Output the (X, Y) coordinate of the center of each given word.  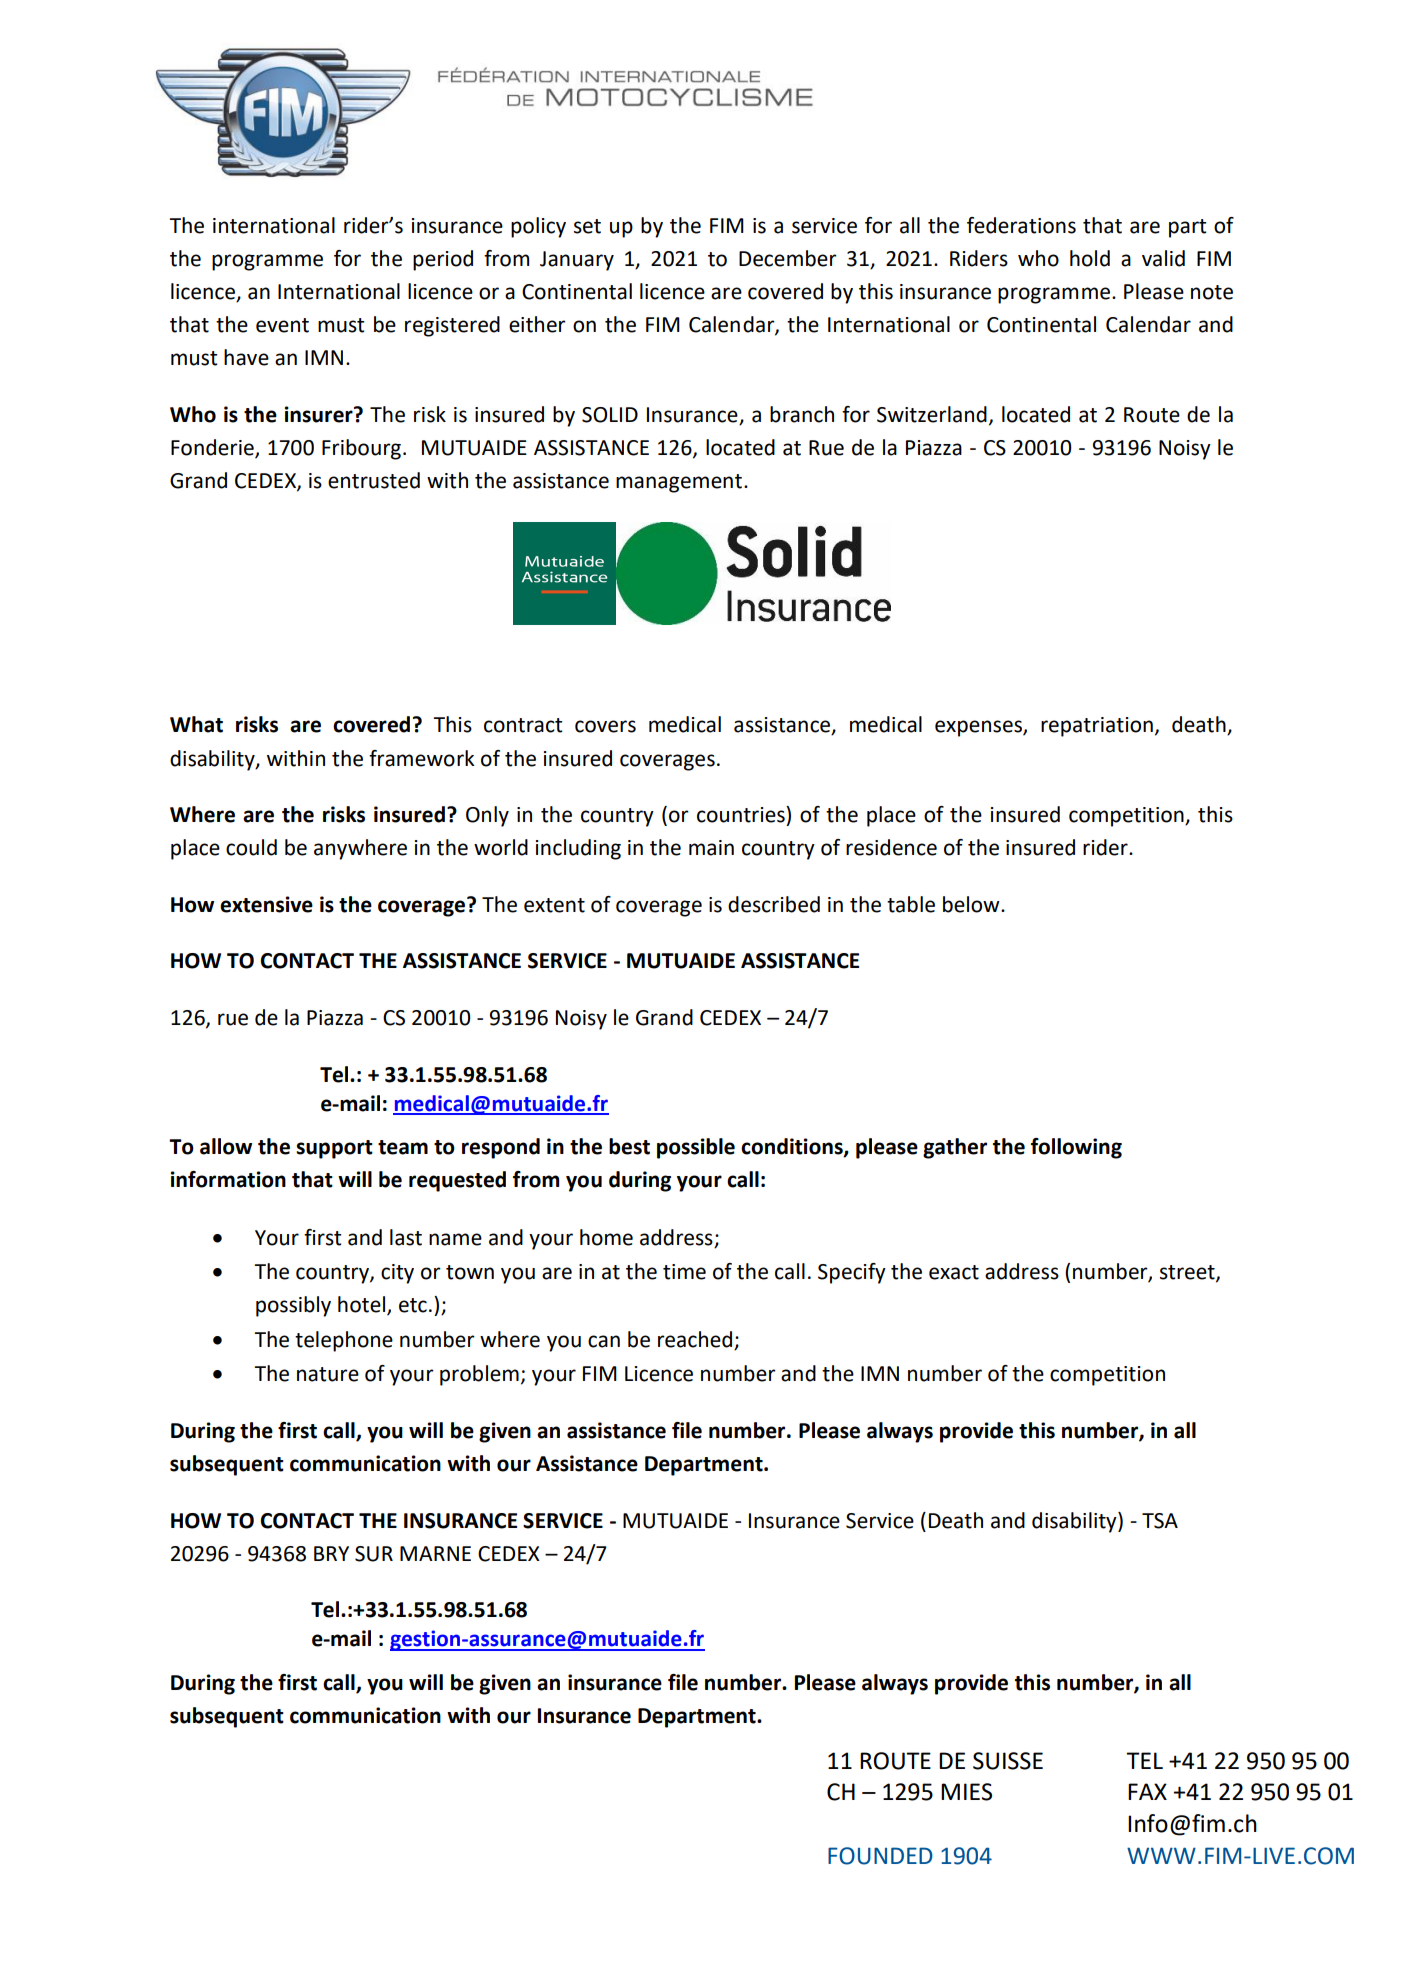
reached (696, 1340)
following (1076, 1148)
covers (605, 726)
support (334, 1149)
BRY (331, 1553)
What (196, 724)
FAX (1147, 1791)
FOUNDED (880, 1856)
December (788, 258)
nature (328, 1374)
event (282, 325)
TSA (1160, 1521)
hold (1090, 258)
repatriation (1097, 727)
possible (696, 1148)
